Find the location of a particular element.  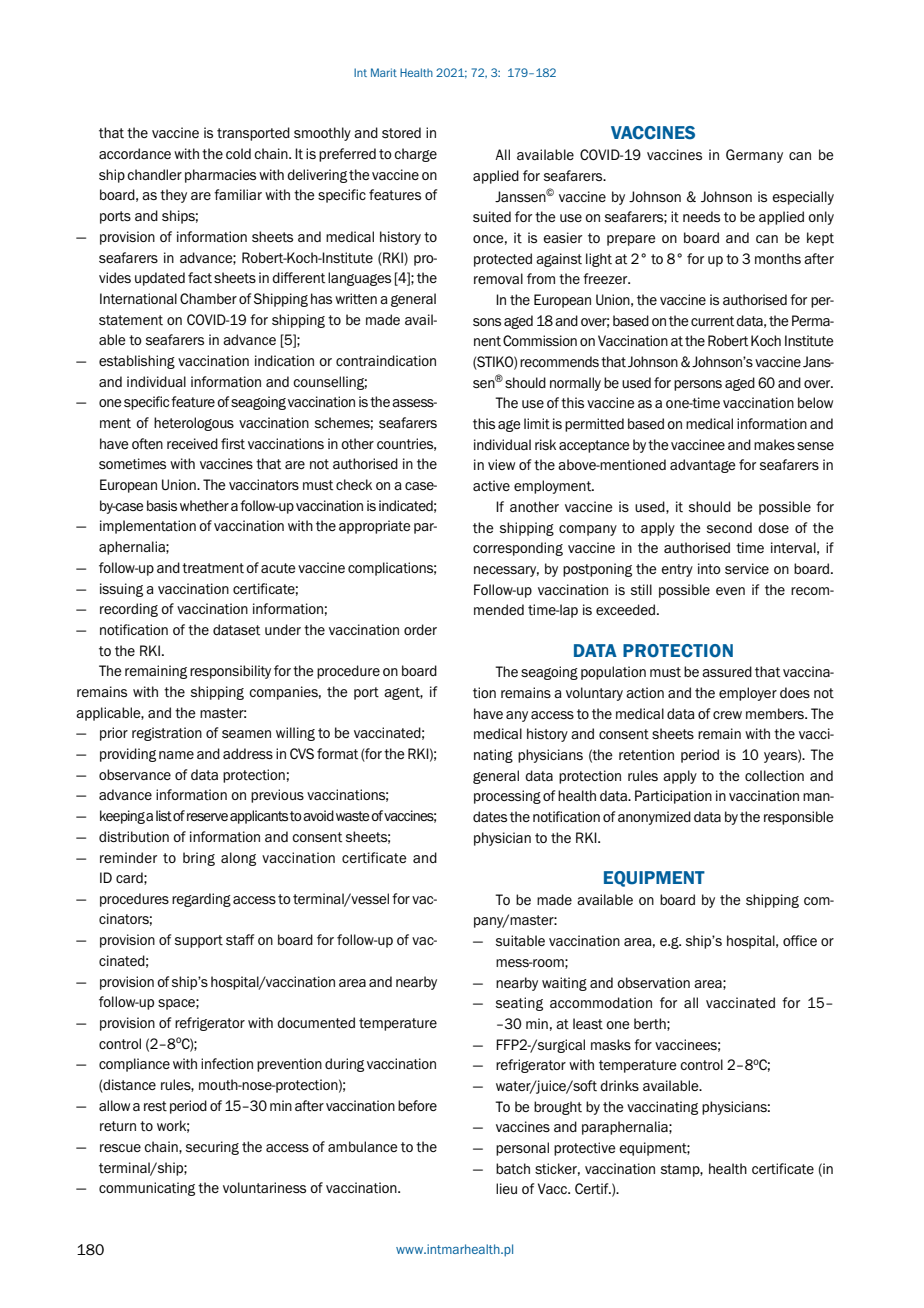

securing is located at coordinates (212, 1148).
